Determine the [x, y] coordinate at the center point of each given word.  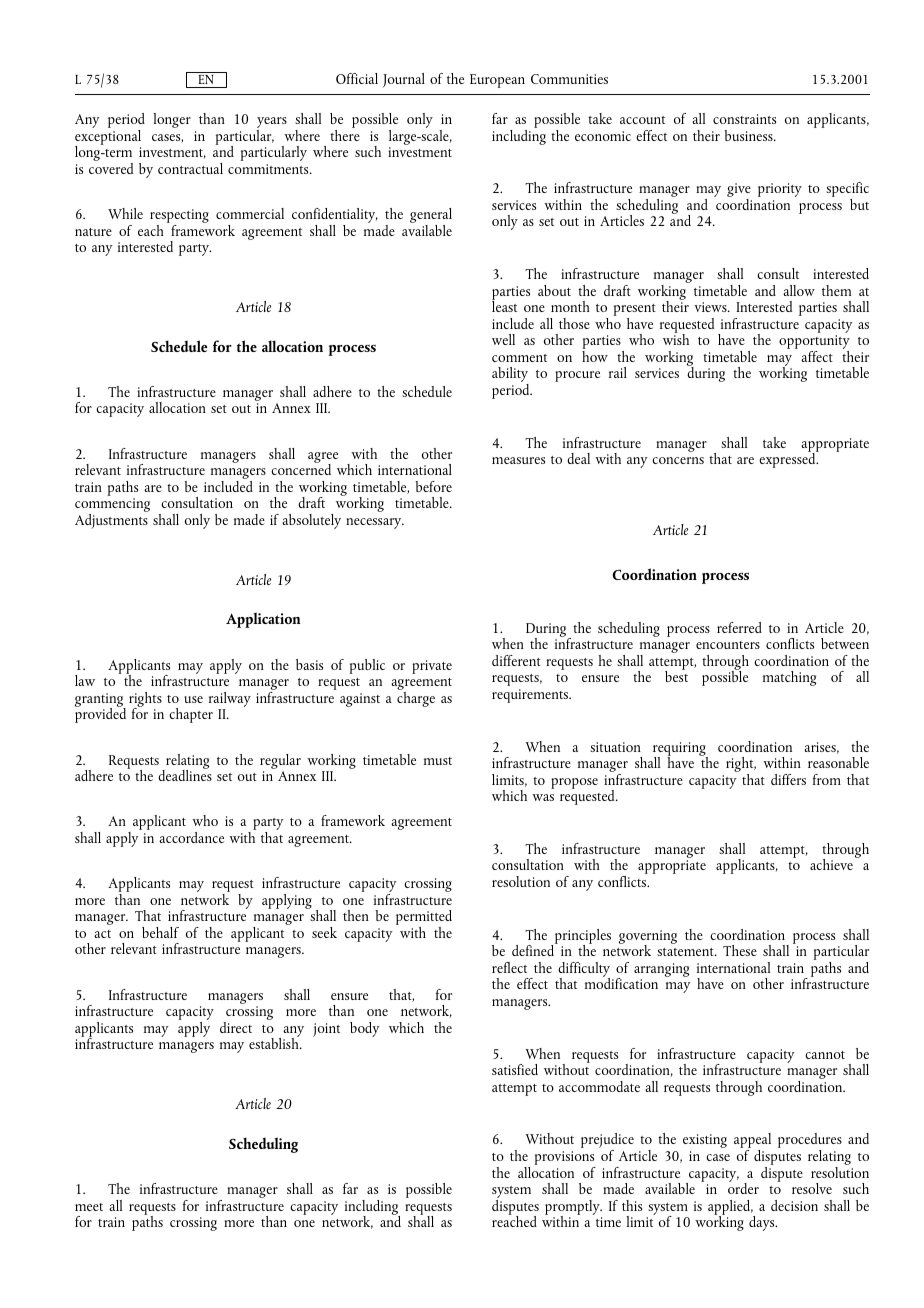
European [497, 81]
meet [89, 1207]
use [193, 699]
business [749, 135]
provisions [565, 1159]
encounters [728, 645]
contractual [190, 168]
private [432, 667]
